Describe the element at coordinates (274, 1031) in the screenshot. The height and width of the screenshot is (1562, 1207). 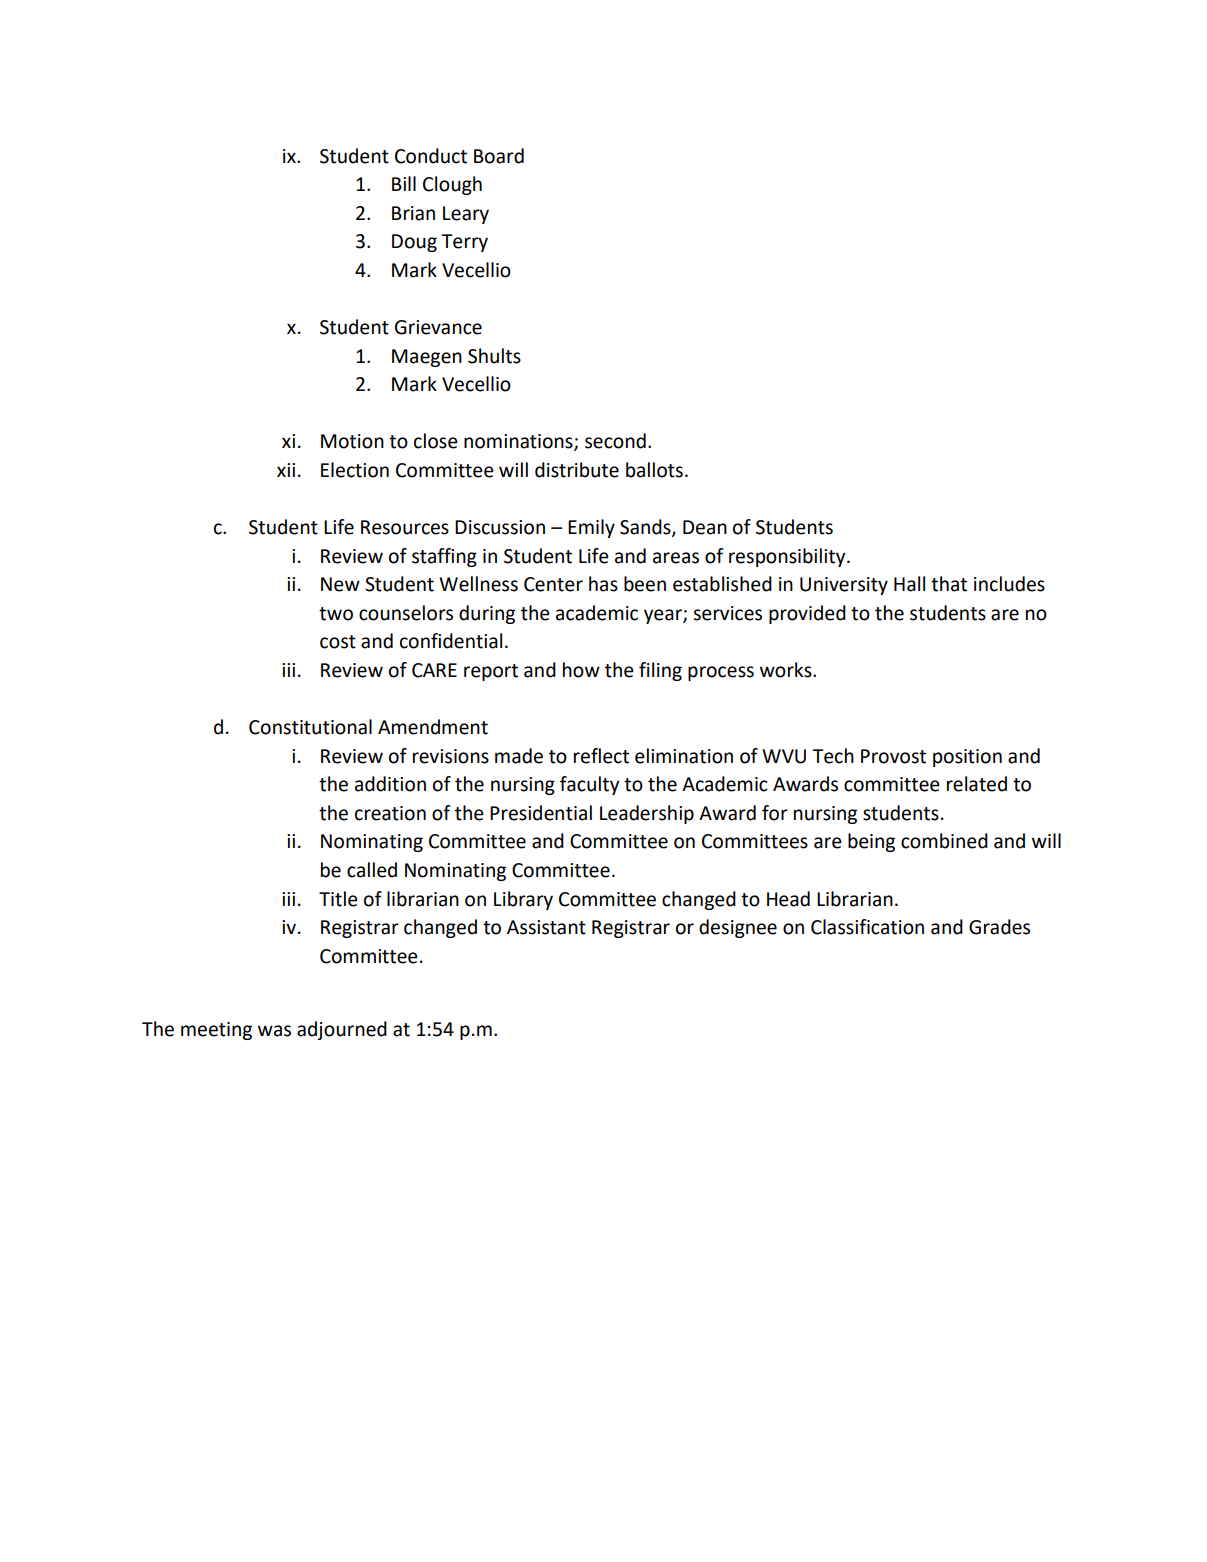
I see `was` at that location.
